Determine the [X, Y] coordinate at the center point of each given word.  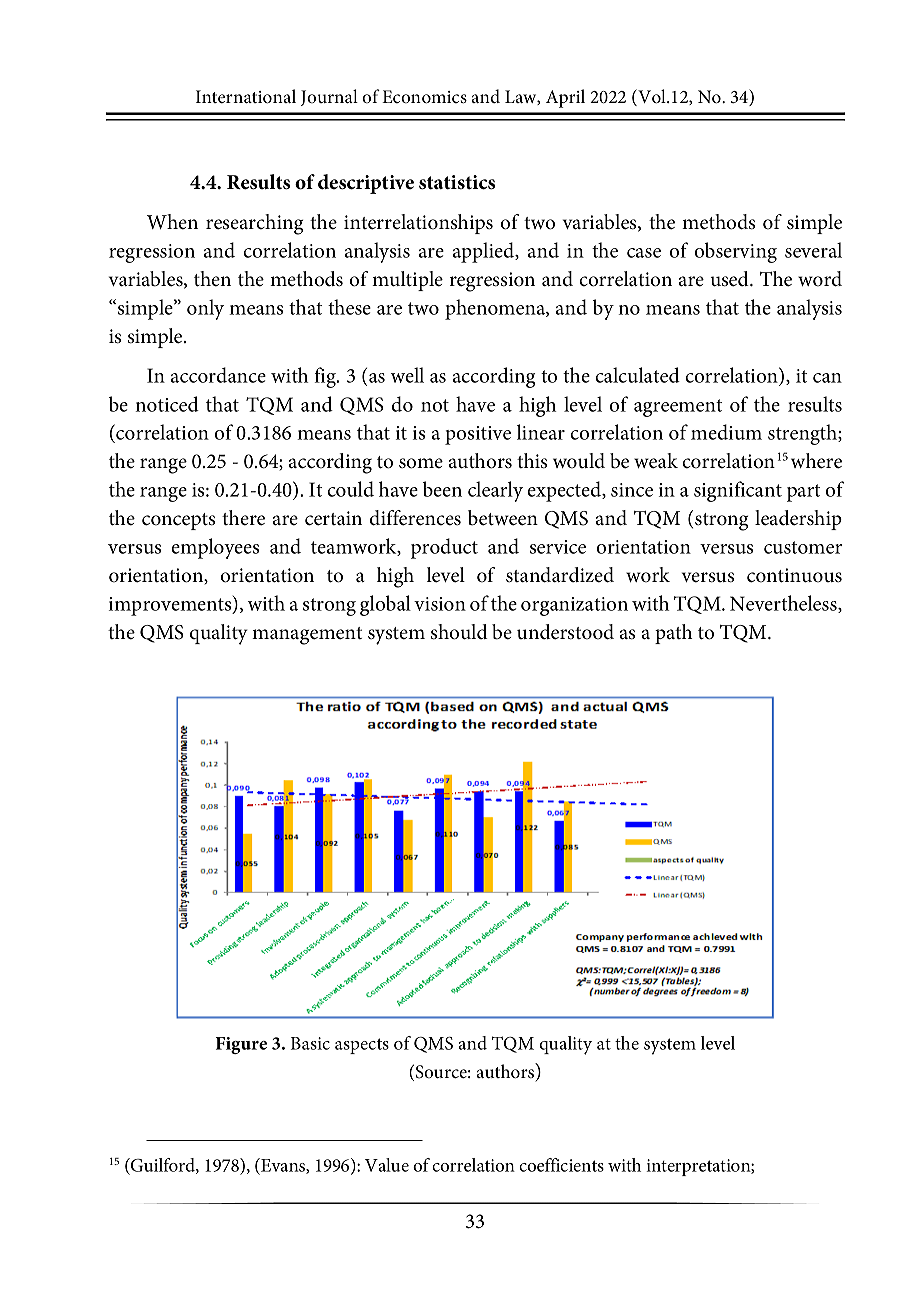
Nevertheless [784, 604]
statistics [457, 182]
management [307, 636]
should [459, 632]
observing [736, 252]
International [246, 96]
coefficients [561, 1165]
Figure [241, 1045]
